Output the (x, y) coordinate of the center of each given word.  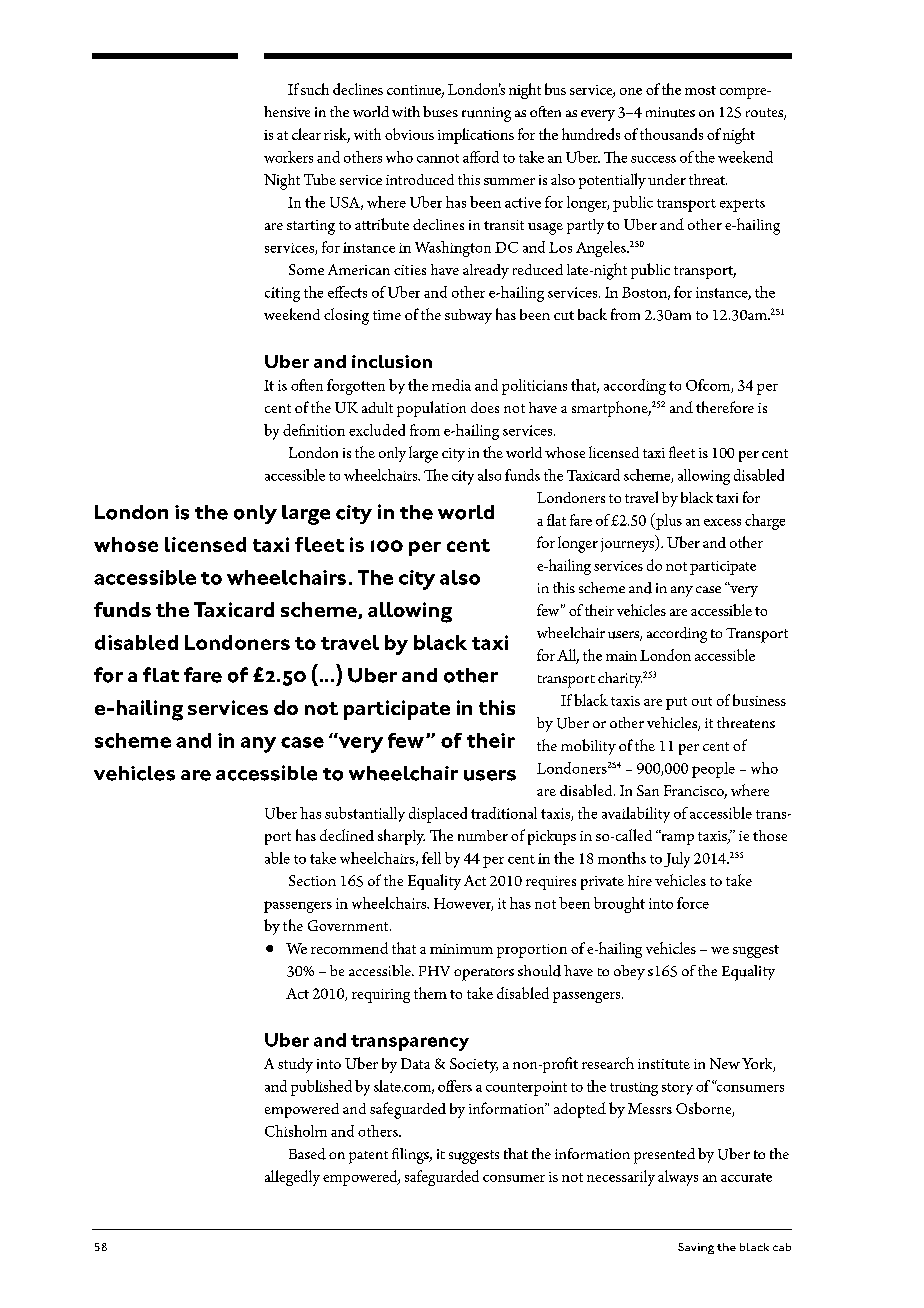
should (539, 971)
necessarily (621, 1178)
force (693, 903)
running (486, 114)
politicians (534, 387)
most (700, 90)
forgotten (356, 387)
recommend (349, 948)
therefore (725, 407)
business (759, 700)
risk (337, 135)
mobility (588, 747)
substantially (365, 814)
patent (368, 1157)
